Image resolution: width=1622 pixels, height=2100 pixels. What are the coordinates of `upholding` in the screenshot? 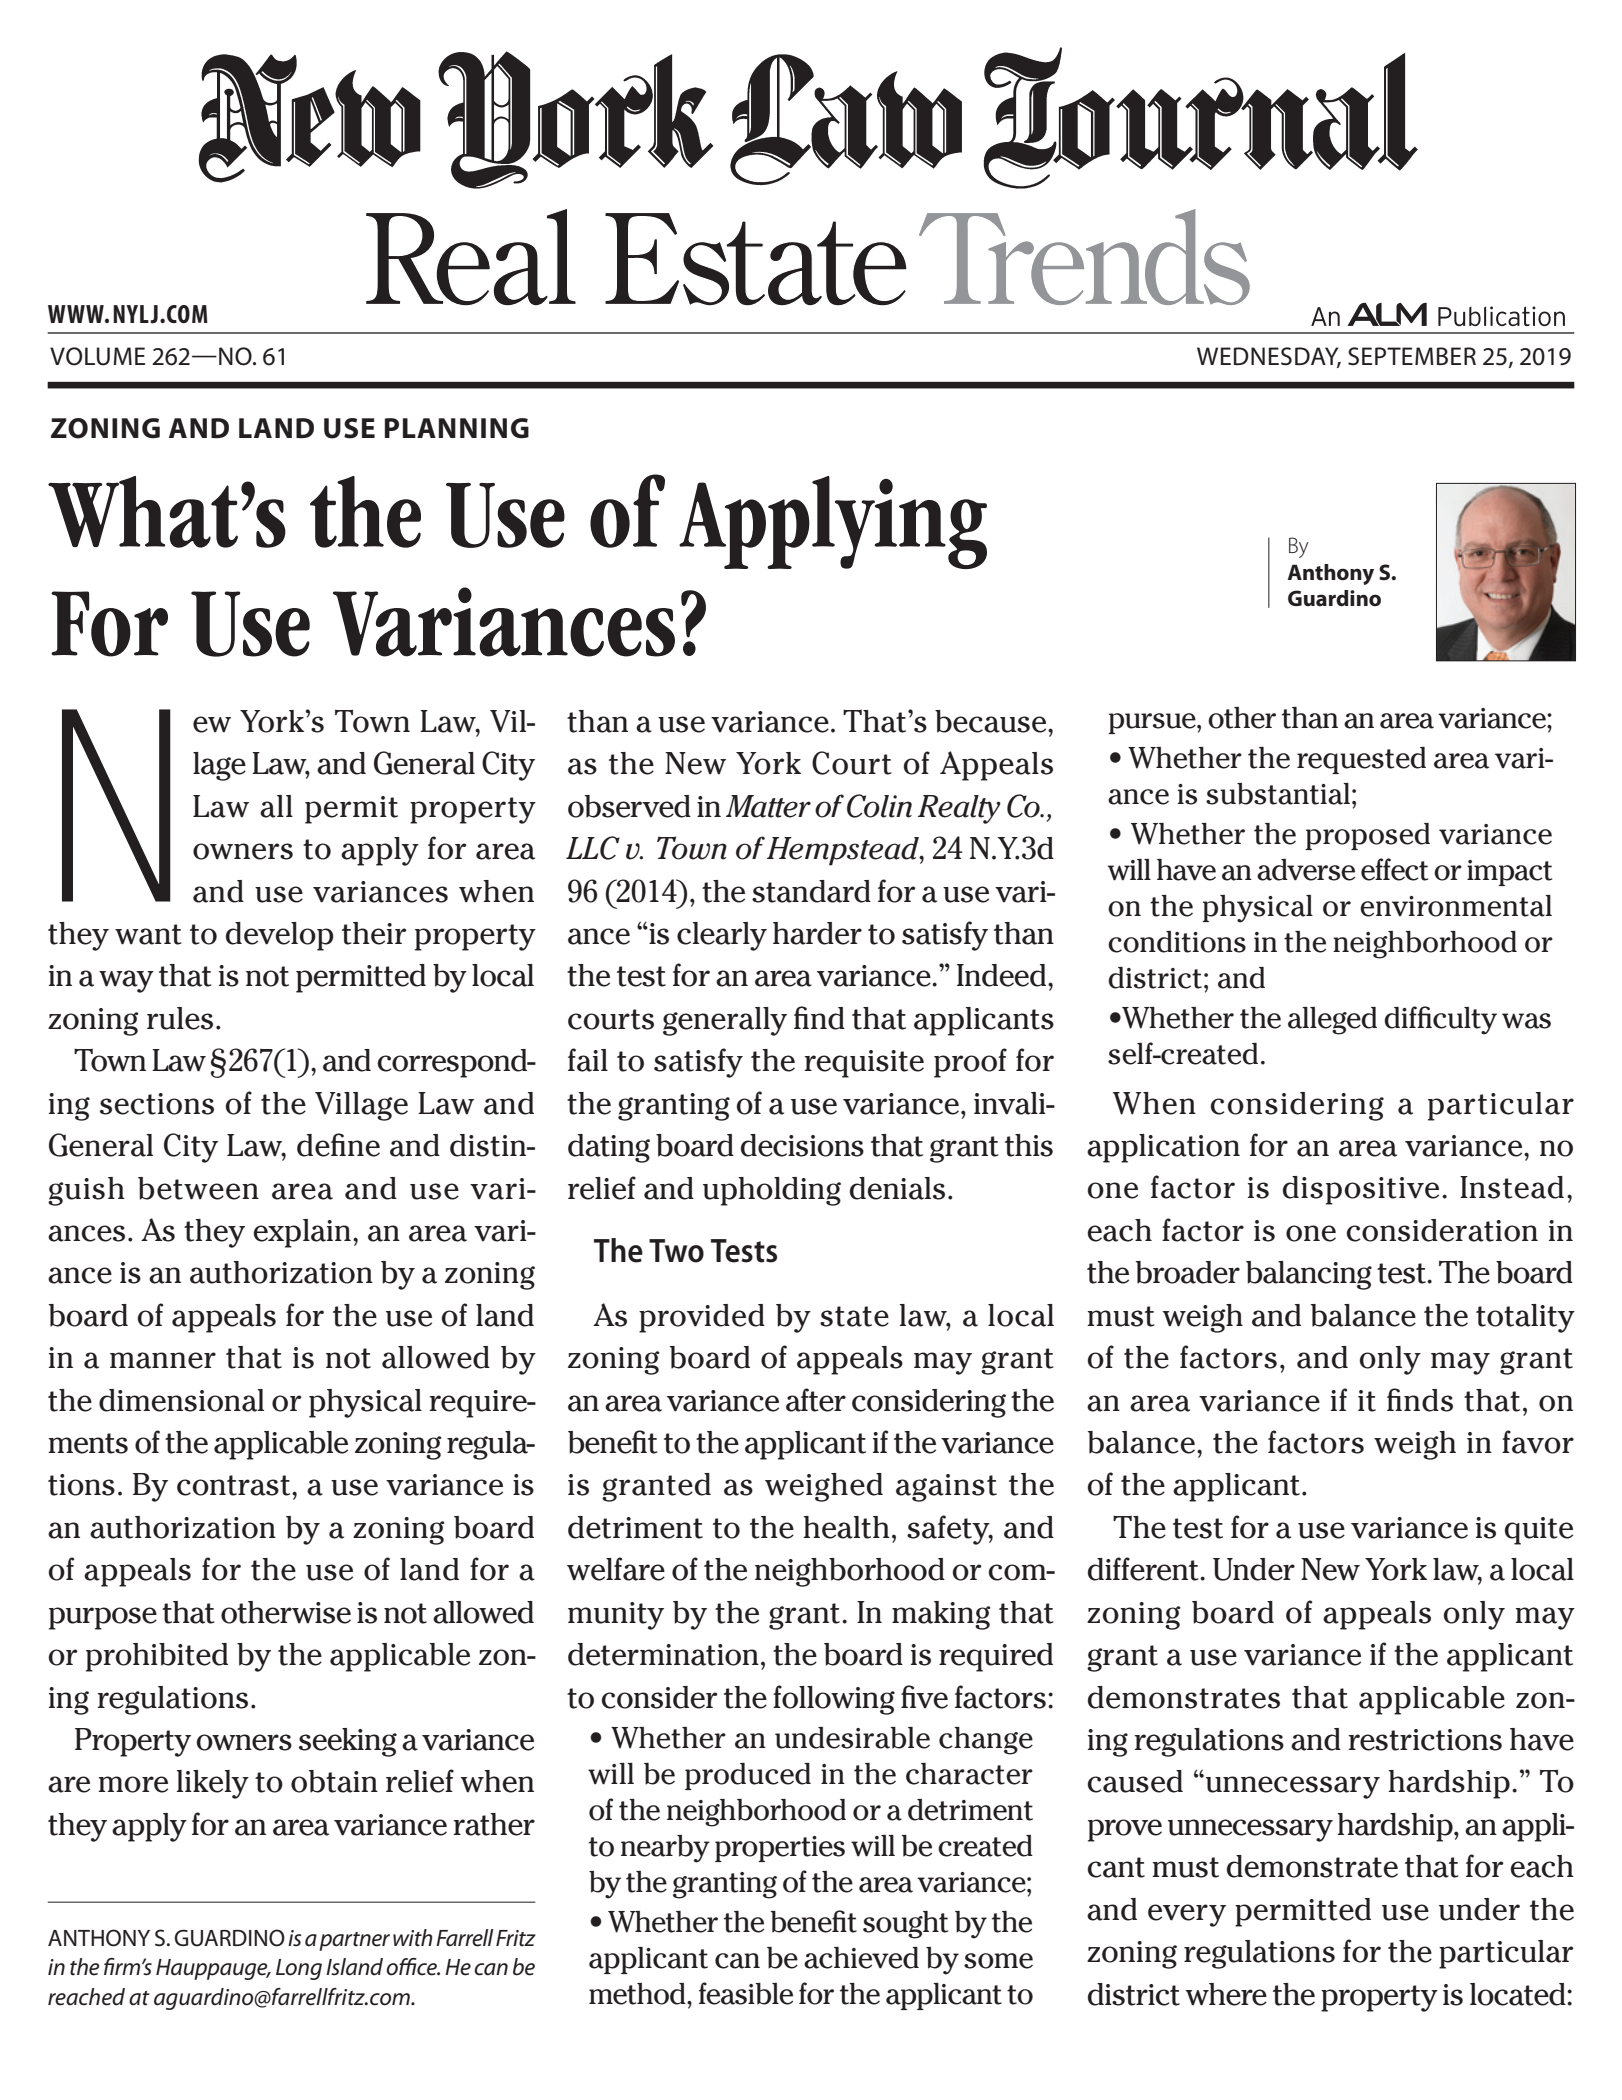 It's located at (772, 1191).
